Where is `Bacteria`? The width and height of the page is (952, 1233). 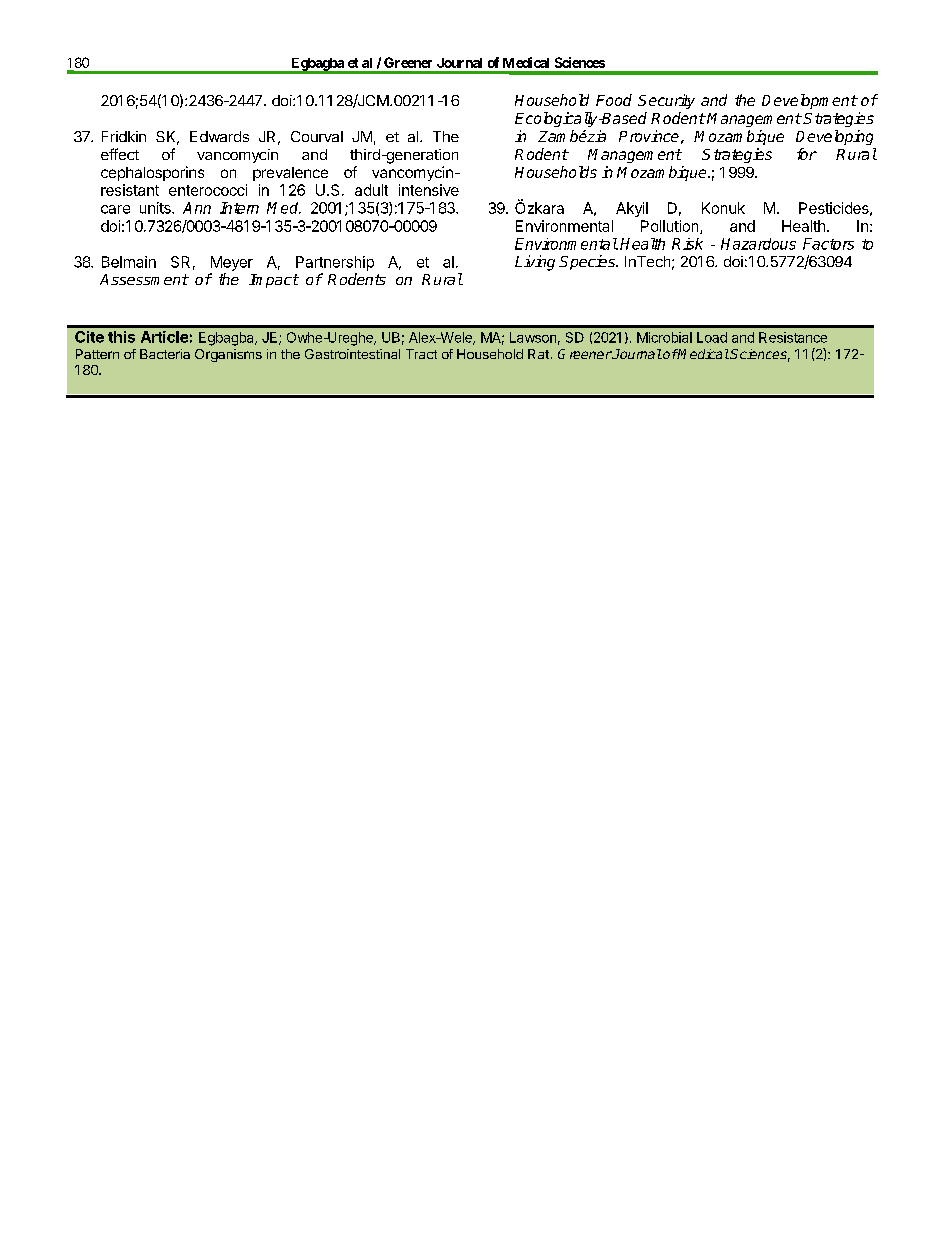
Bacteria is located at coordinates (165, 354).
